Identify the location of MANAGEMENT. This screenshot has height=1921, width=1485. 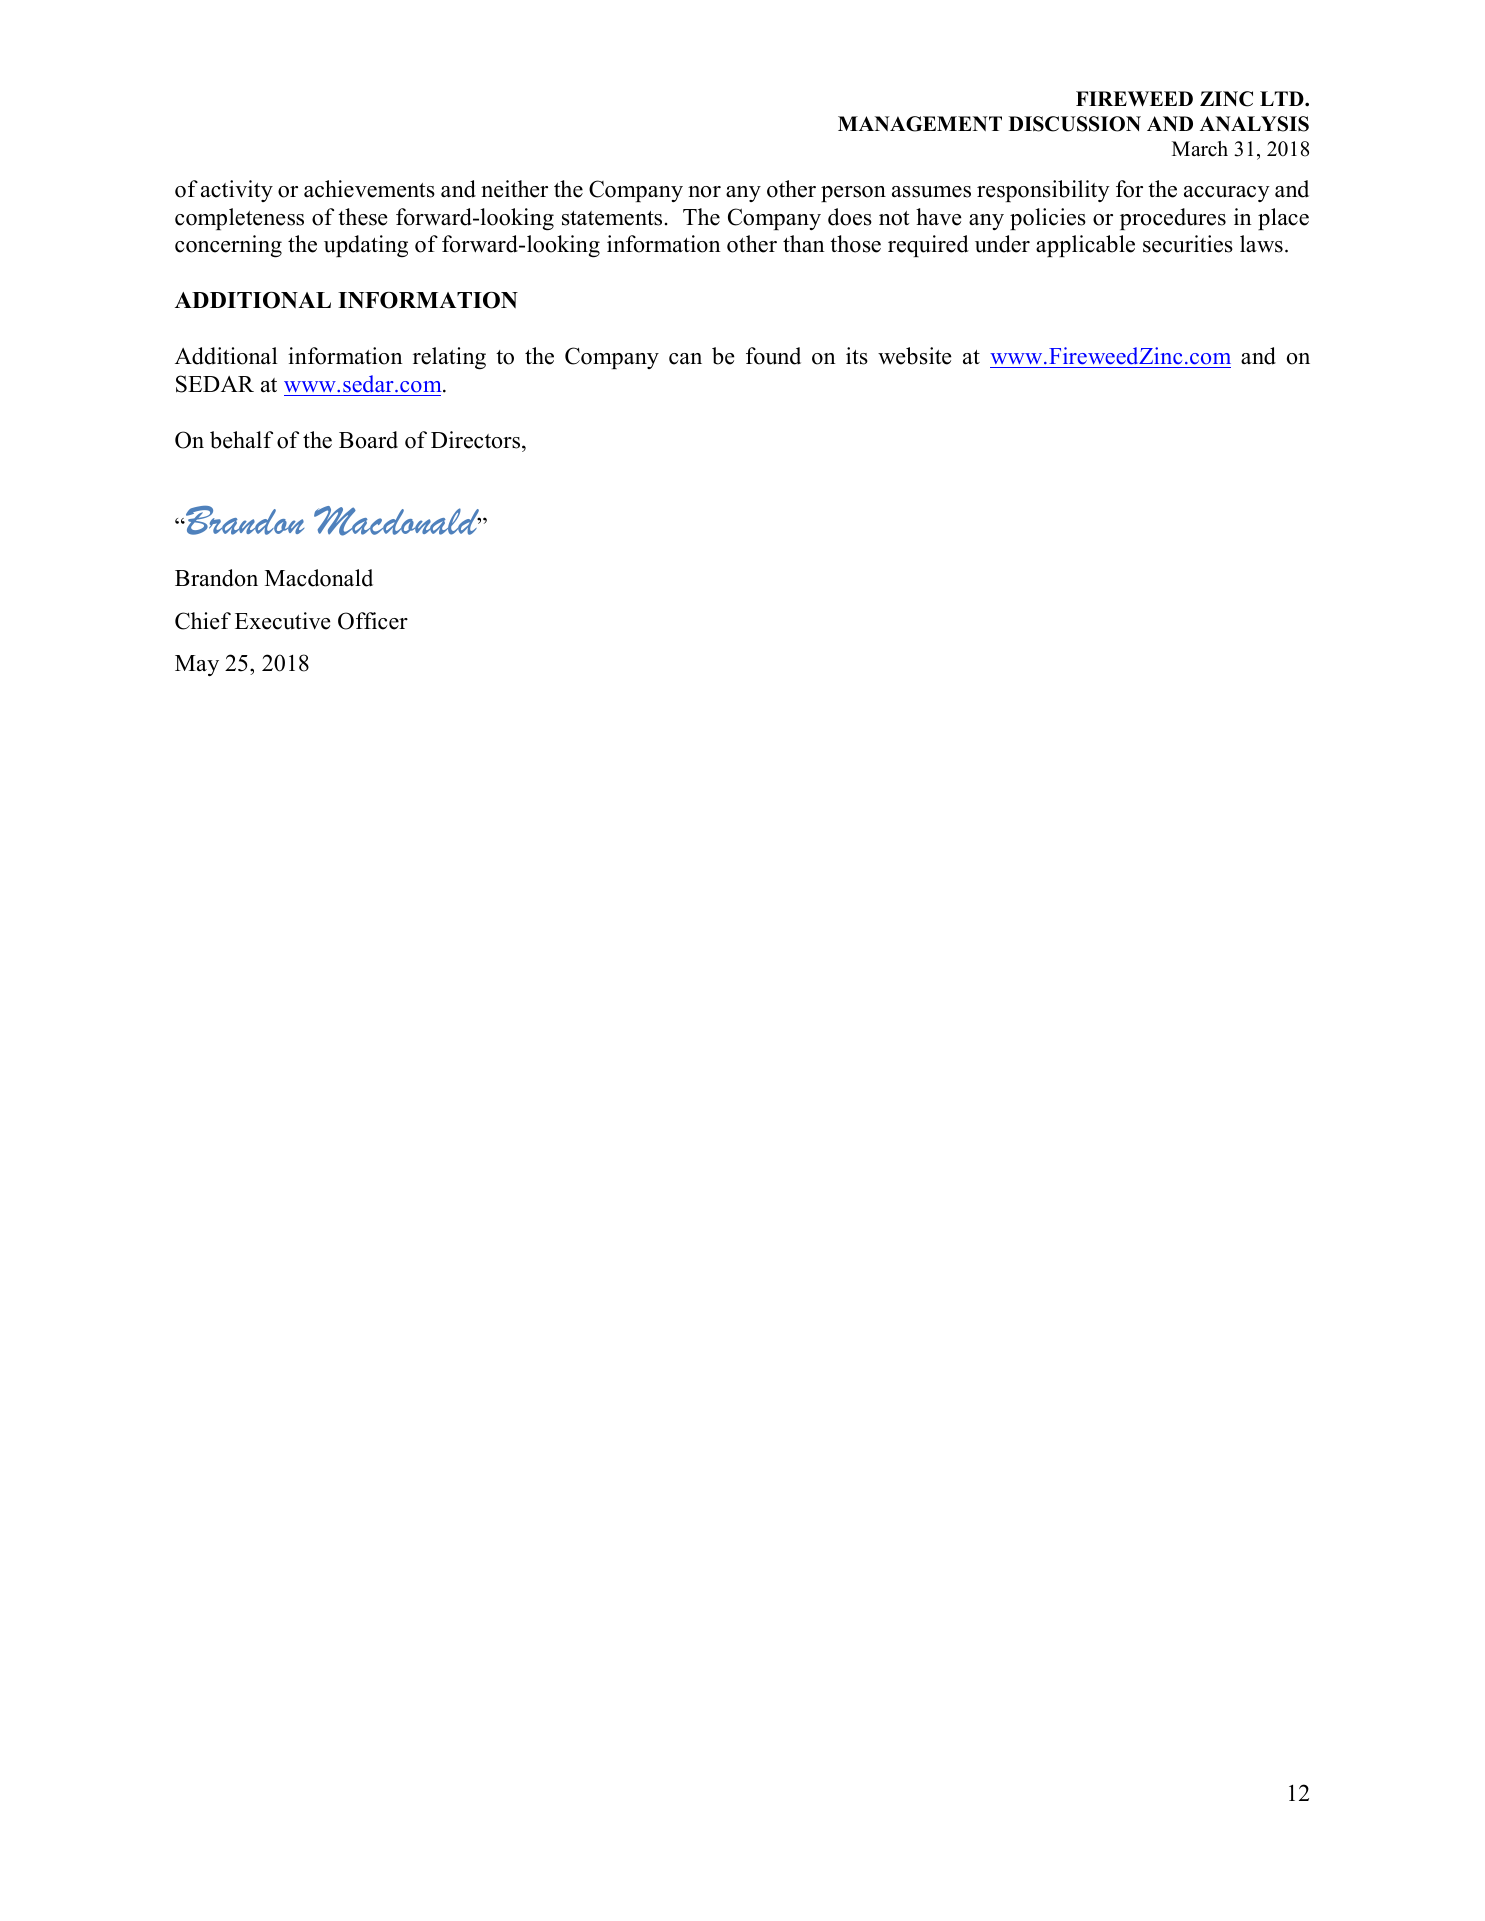
(920, 124).
